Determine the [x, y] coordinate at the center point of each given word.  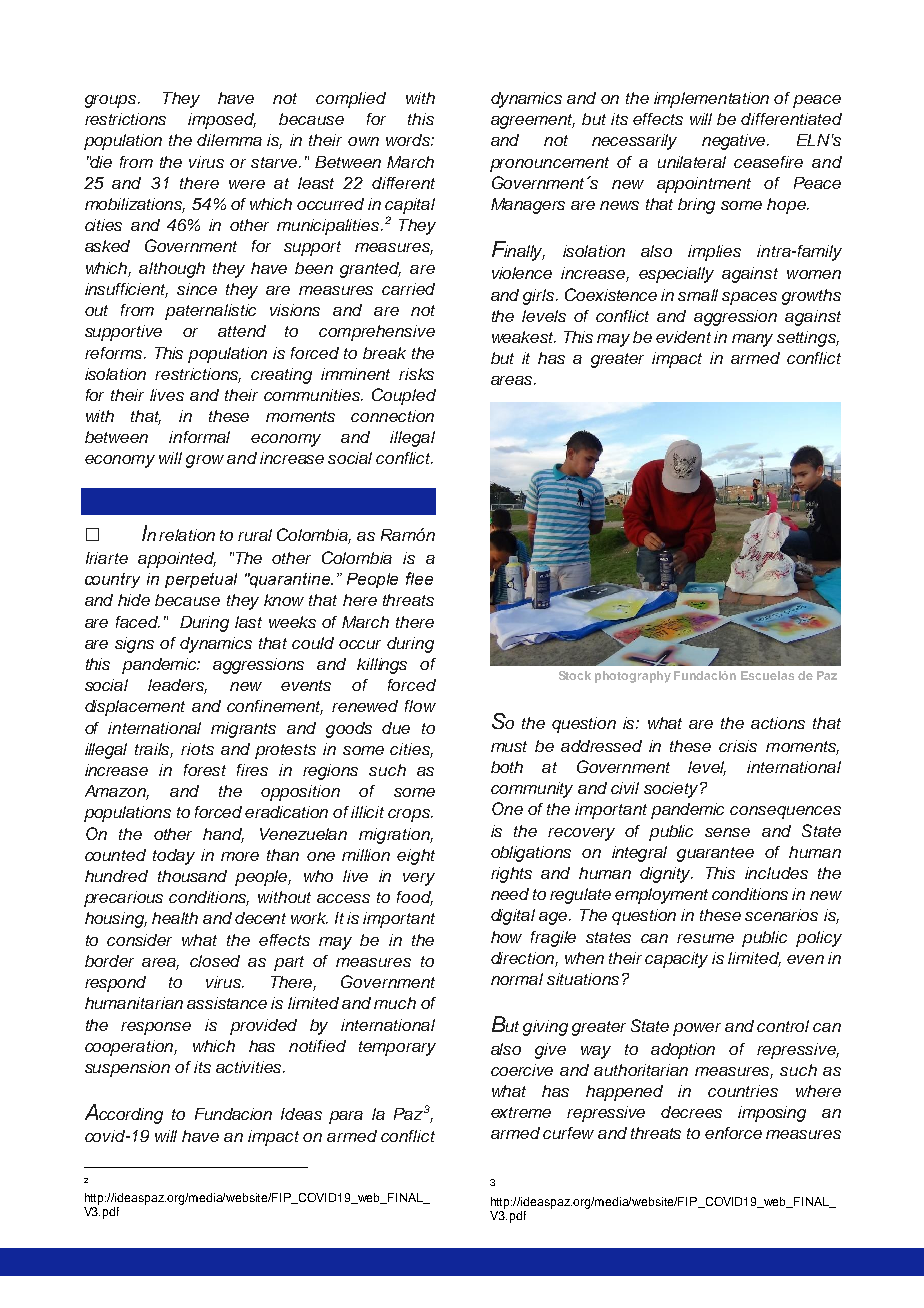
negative [735, 142]
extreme [521, 1112]
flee [419, 578]
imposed [222, 121]
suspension [127, 1069]
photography [633, 677]
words [409, 140]
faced [138, 622]
